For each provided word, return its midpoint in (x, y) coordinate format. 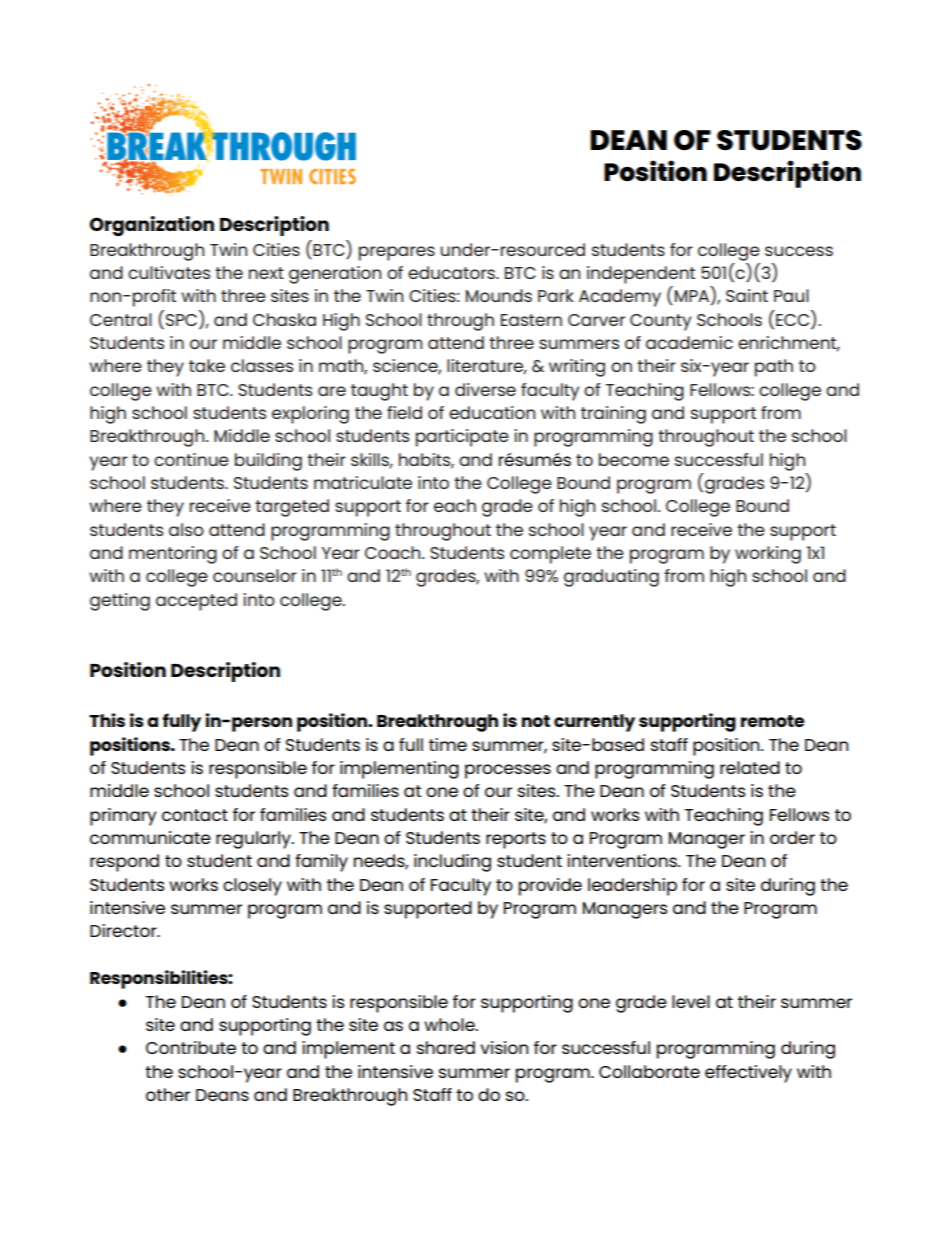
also (186, 529)
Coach (394, 552)
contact (195, 815)
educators (452, 272)
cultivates (169, 272)
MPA (693, 297)
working (768, 555)
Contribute (191, 1047)
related (750, 767)
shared (446, 1047)
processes (508, 771)
